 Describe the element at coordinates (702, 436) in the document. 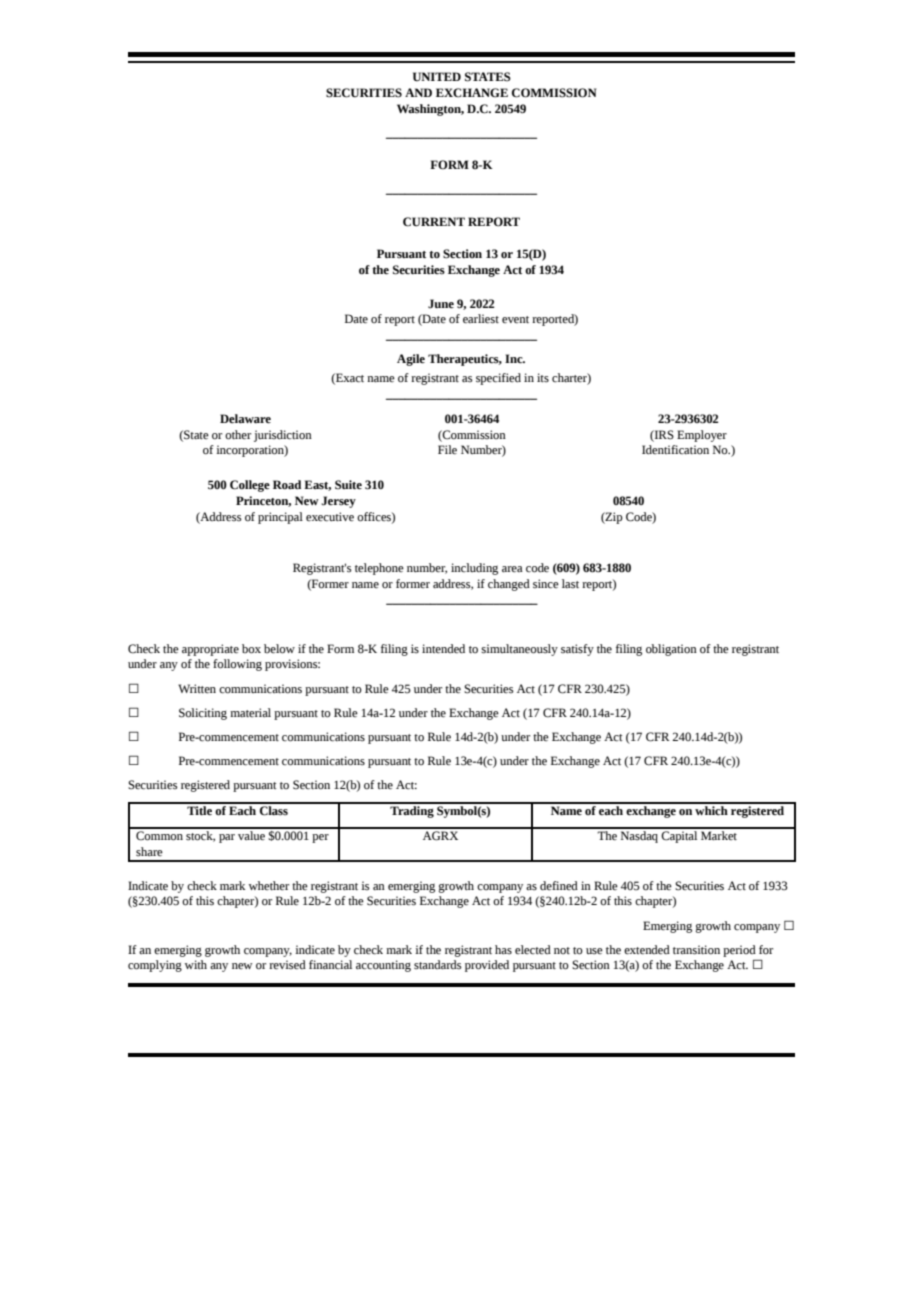

I see `Employer` at that location.
